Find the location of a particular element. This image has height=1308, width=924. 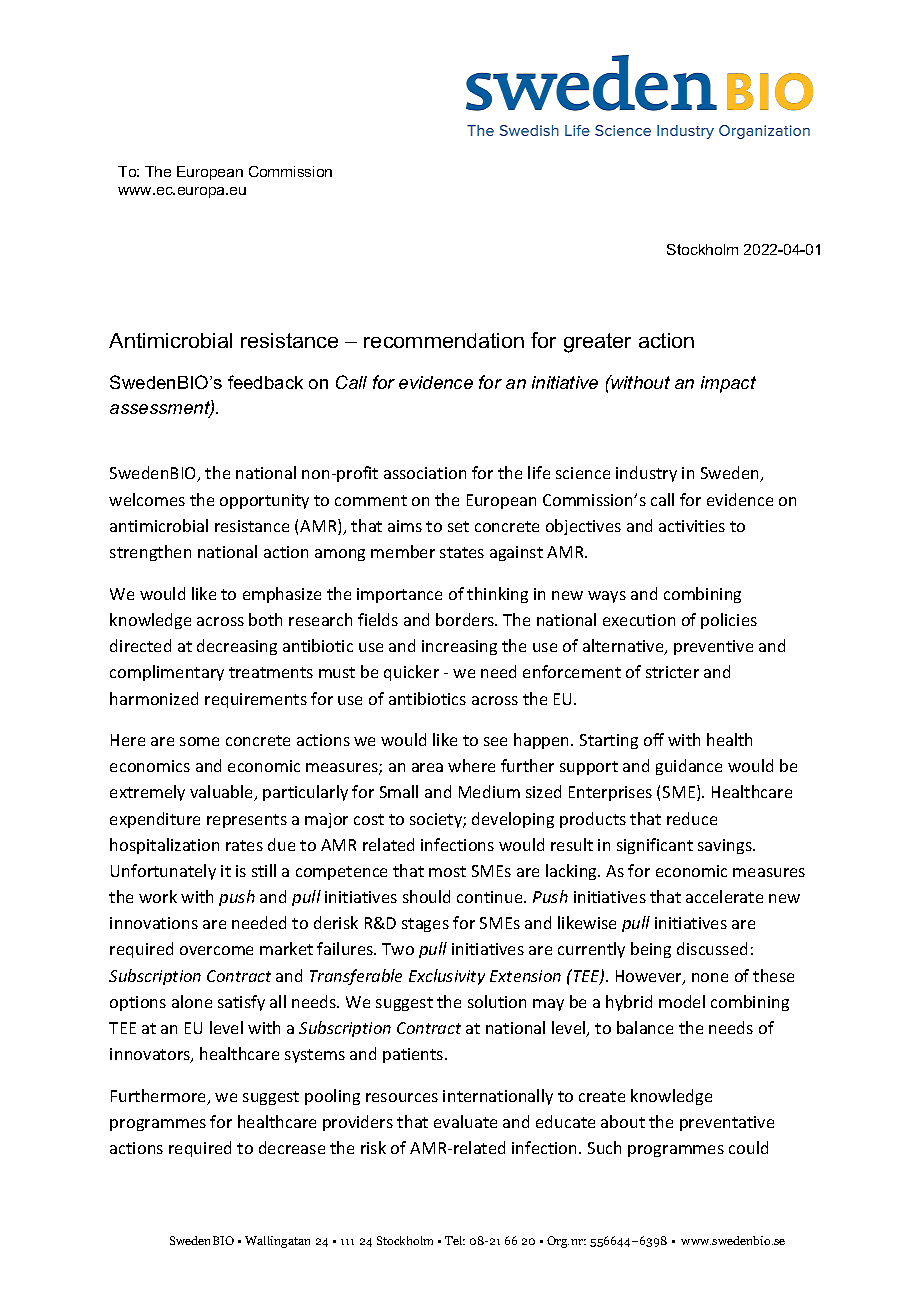

guidance is located at coordinates (689, 767).
